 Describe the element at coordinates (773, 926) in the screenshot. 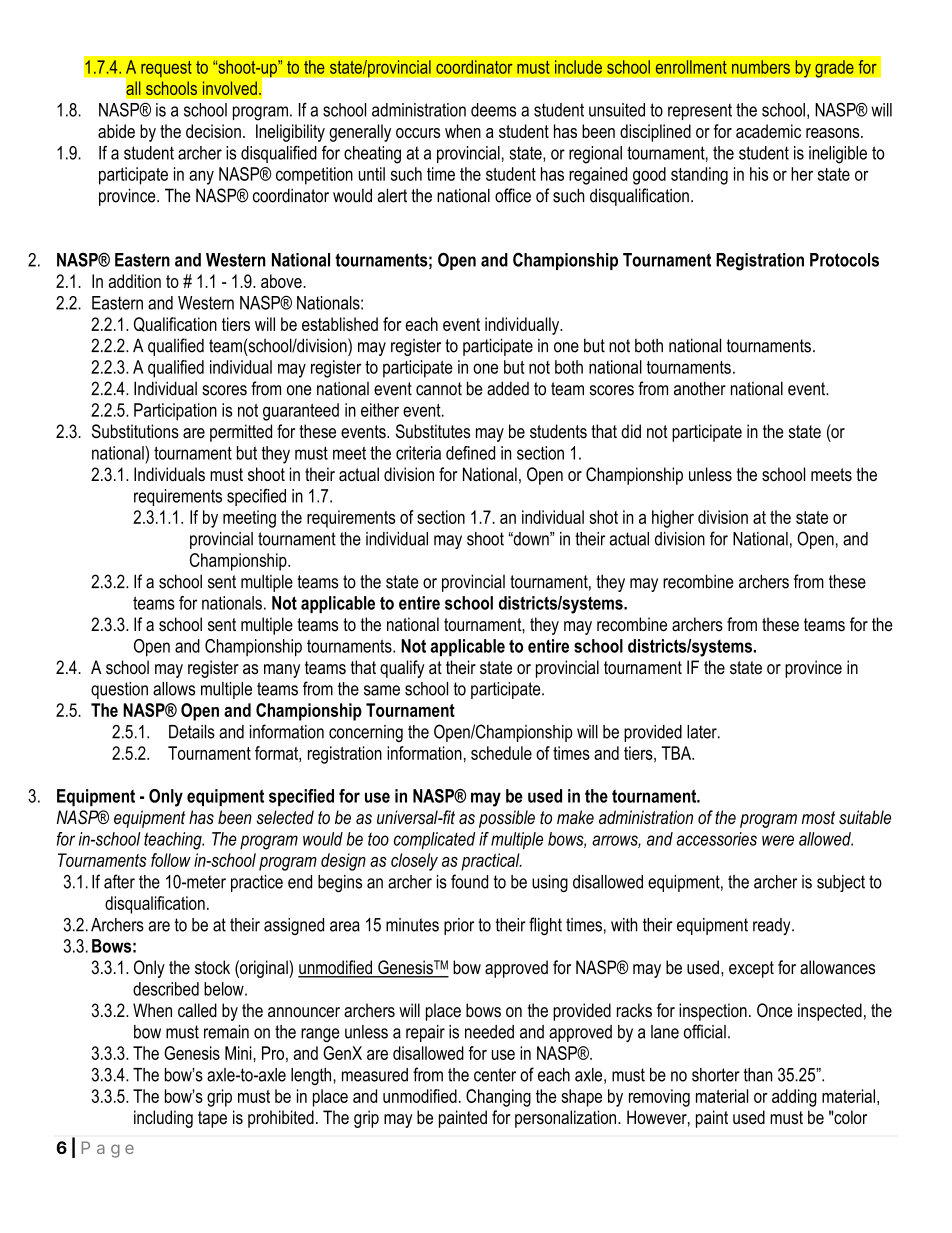

I see `ready` at that location.
